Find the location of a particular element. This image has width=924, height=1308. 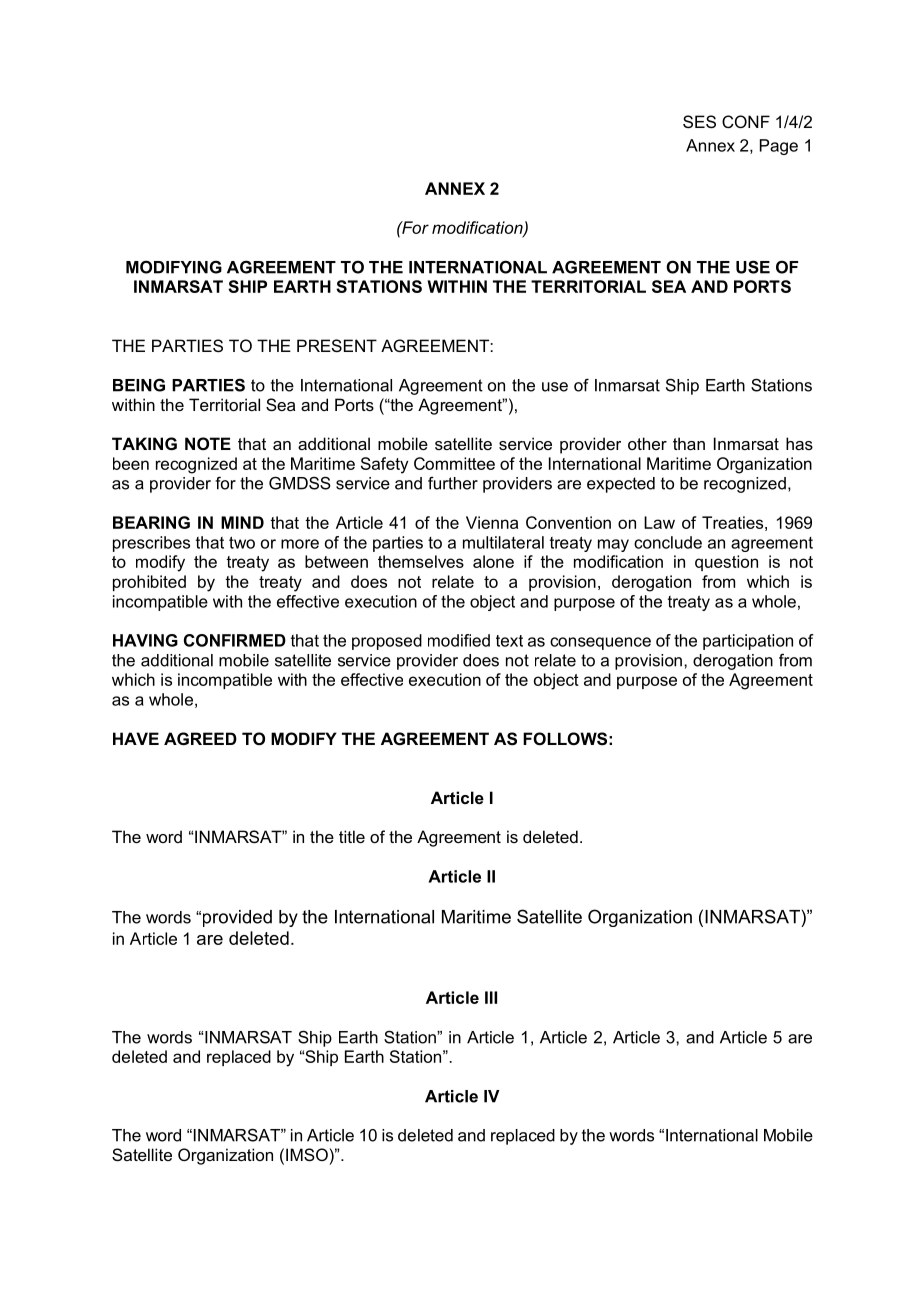

alone is located at coordinates (493, 561).
